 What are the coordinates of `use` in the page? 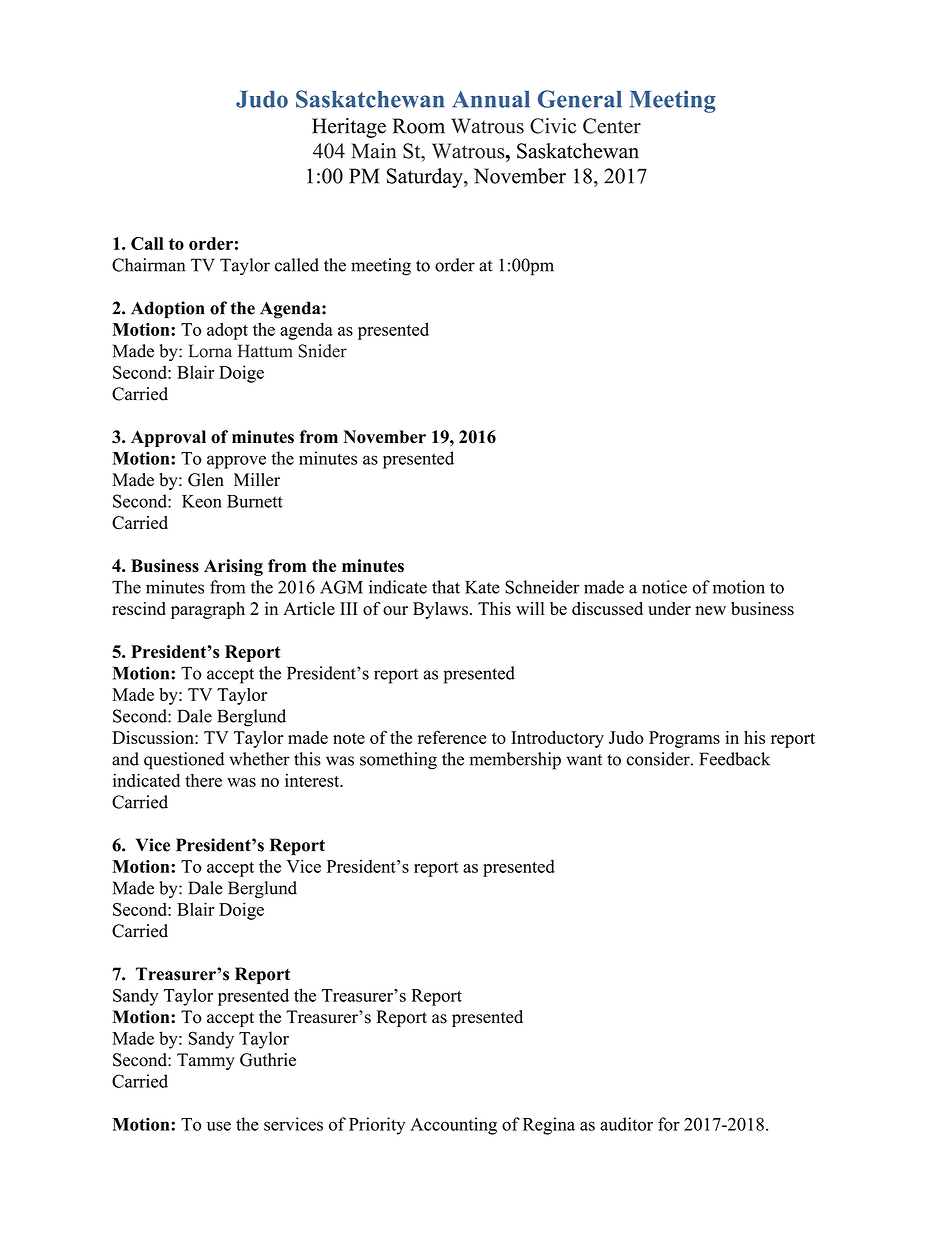 It's located at (219, 1126).
